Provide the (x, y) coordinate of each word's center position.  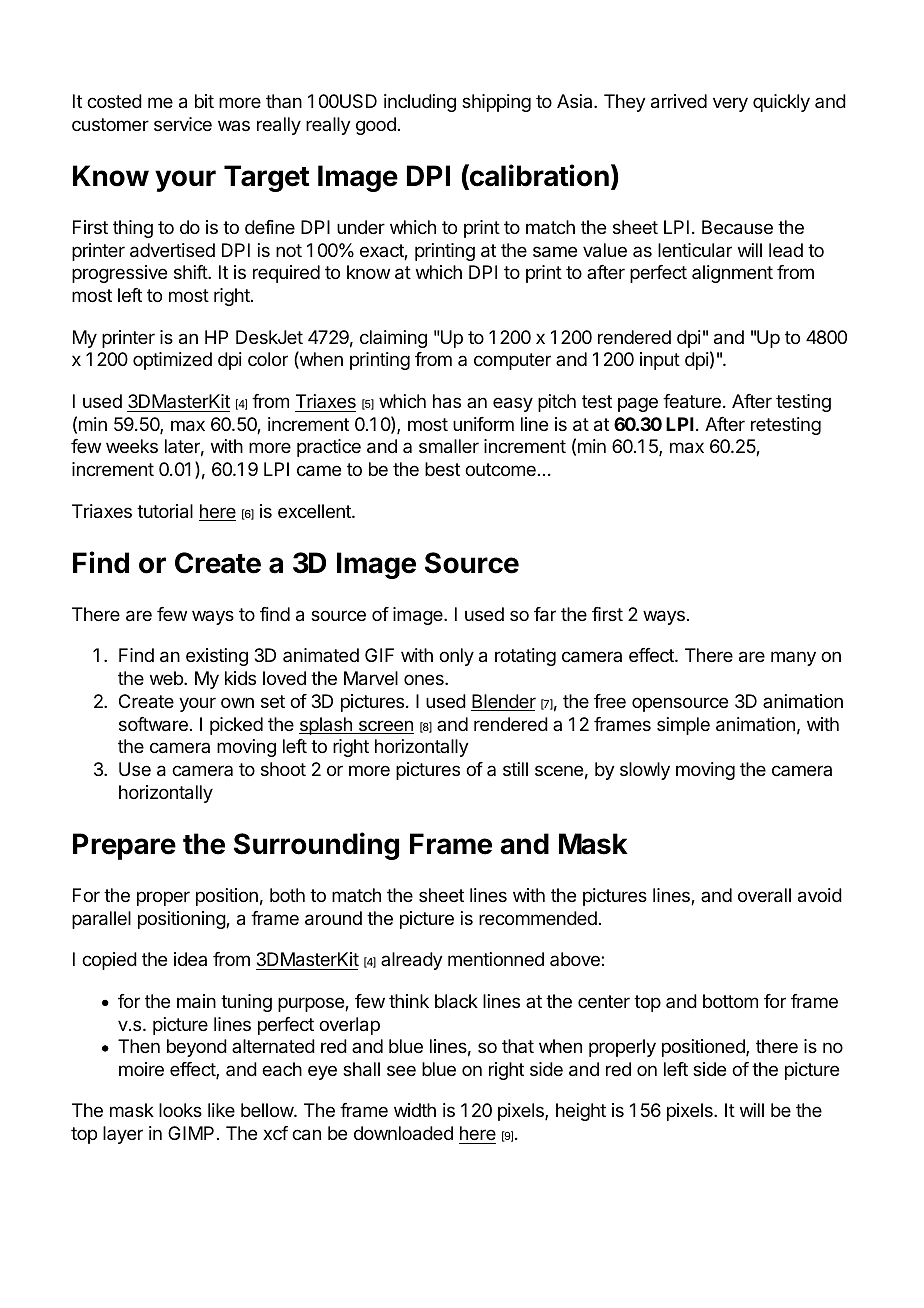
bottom (730, 1001)
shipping (496, 103)
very (730, 104)
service (183, 124)
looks (180, 1110)
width (415, 1110)
